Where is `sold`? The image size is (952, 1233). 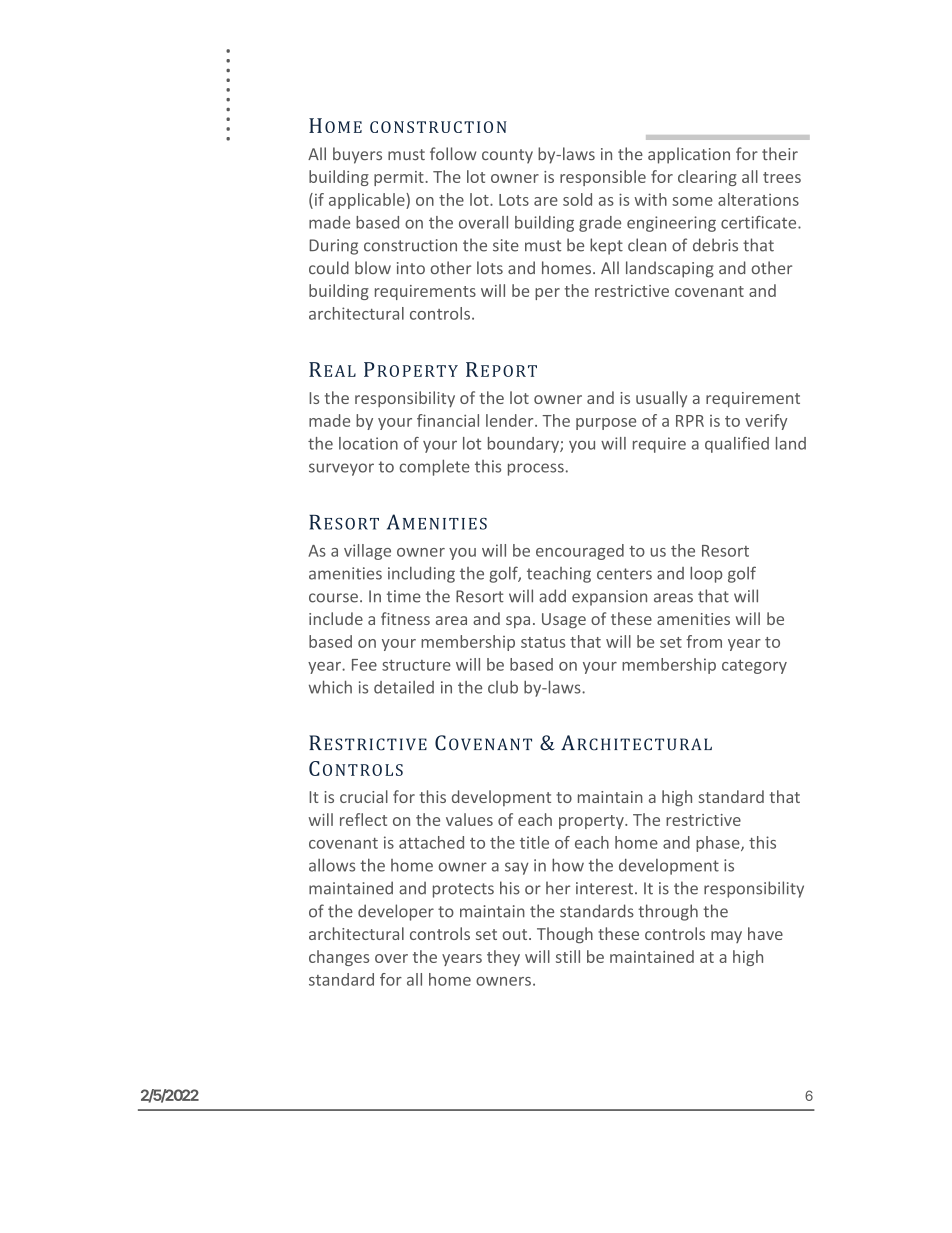 sold is located at coordinates (577, 199).
